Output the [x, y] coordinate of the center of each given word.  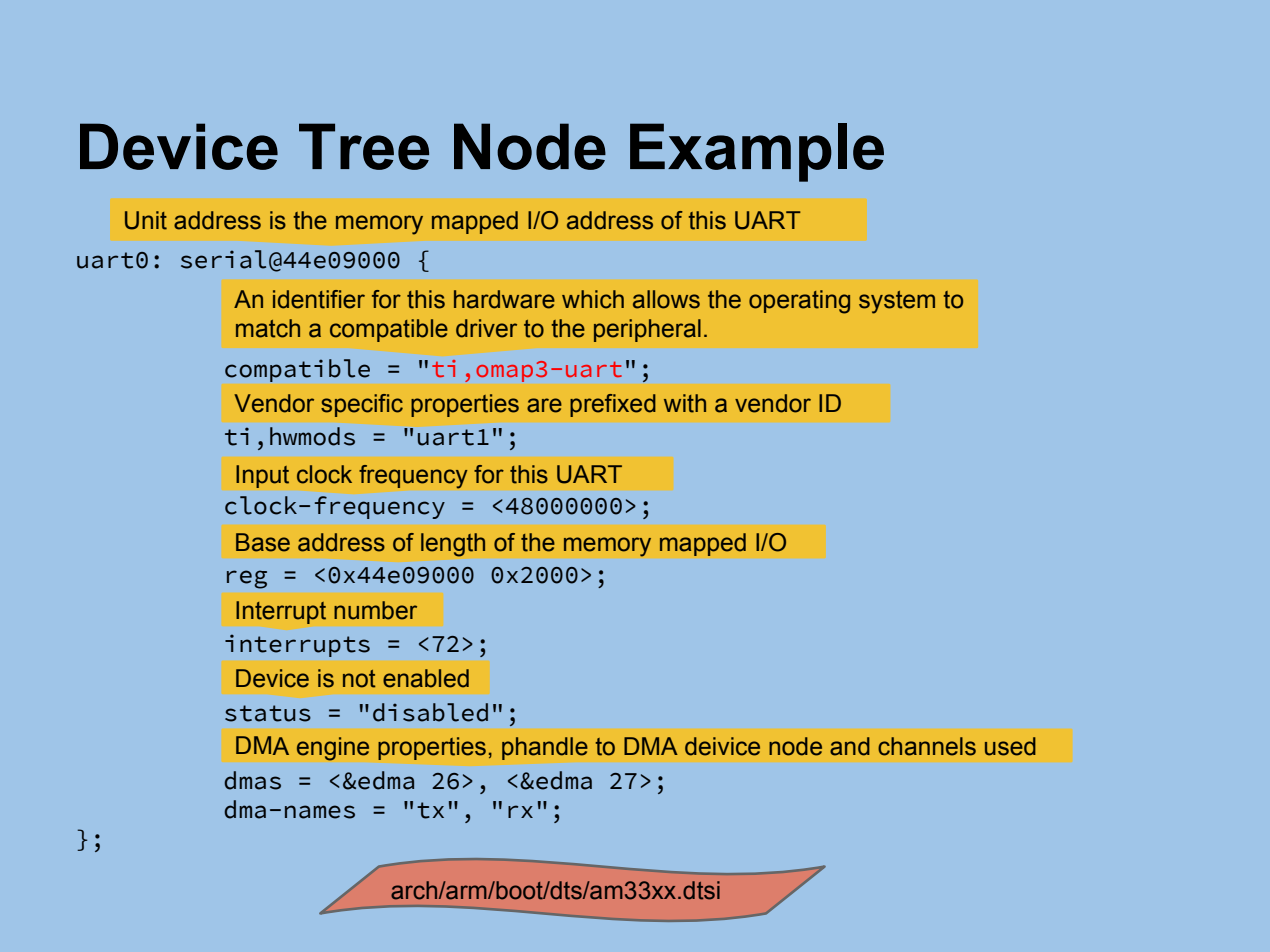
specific [362, 405]
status [268, 713]
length [453, 545]
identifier [319, 299]
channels [927, 746]
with [685, 403]
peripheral [647, 330]
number [375, 610]
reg [247, 579]
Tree [364, 146]
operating [799, 302]
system [897, 302]
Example [757, 152]
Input [262, 476]
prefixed [613, 405]
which [593, 299]
